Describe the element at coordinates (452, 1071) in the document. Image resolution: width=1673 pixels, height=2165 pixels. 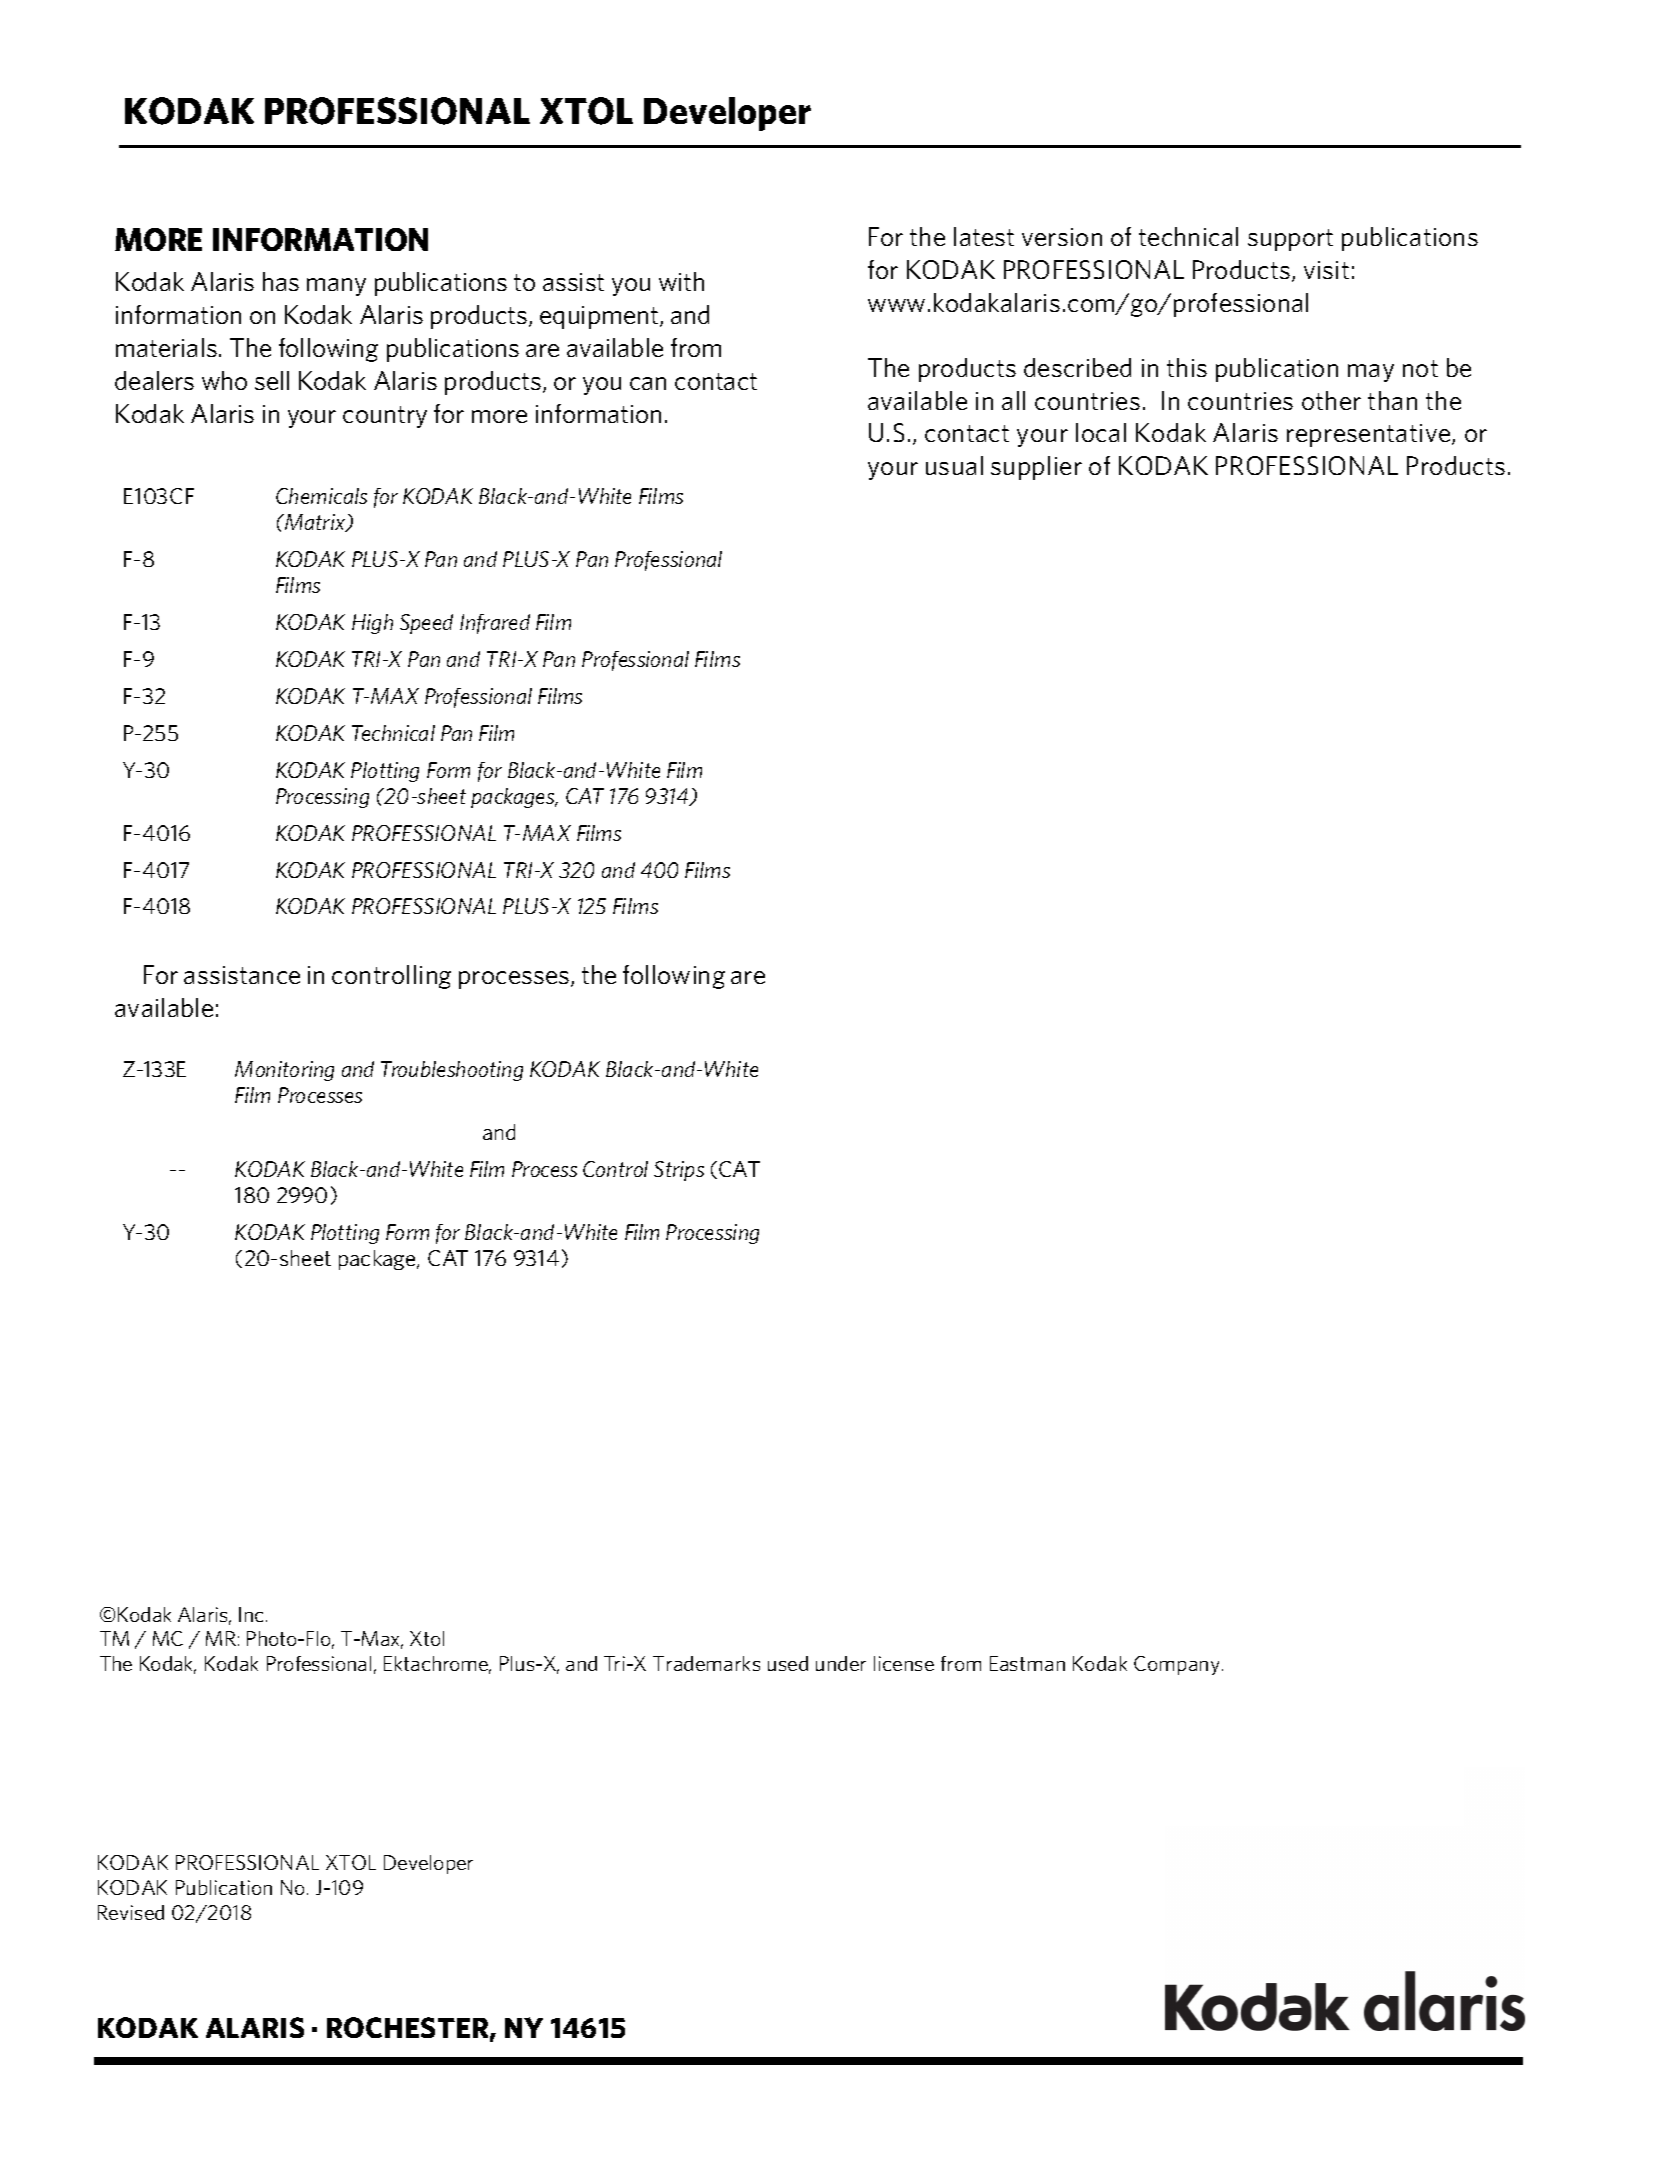
I see `Troubleshooting` at that location.
